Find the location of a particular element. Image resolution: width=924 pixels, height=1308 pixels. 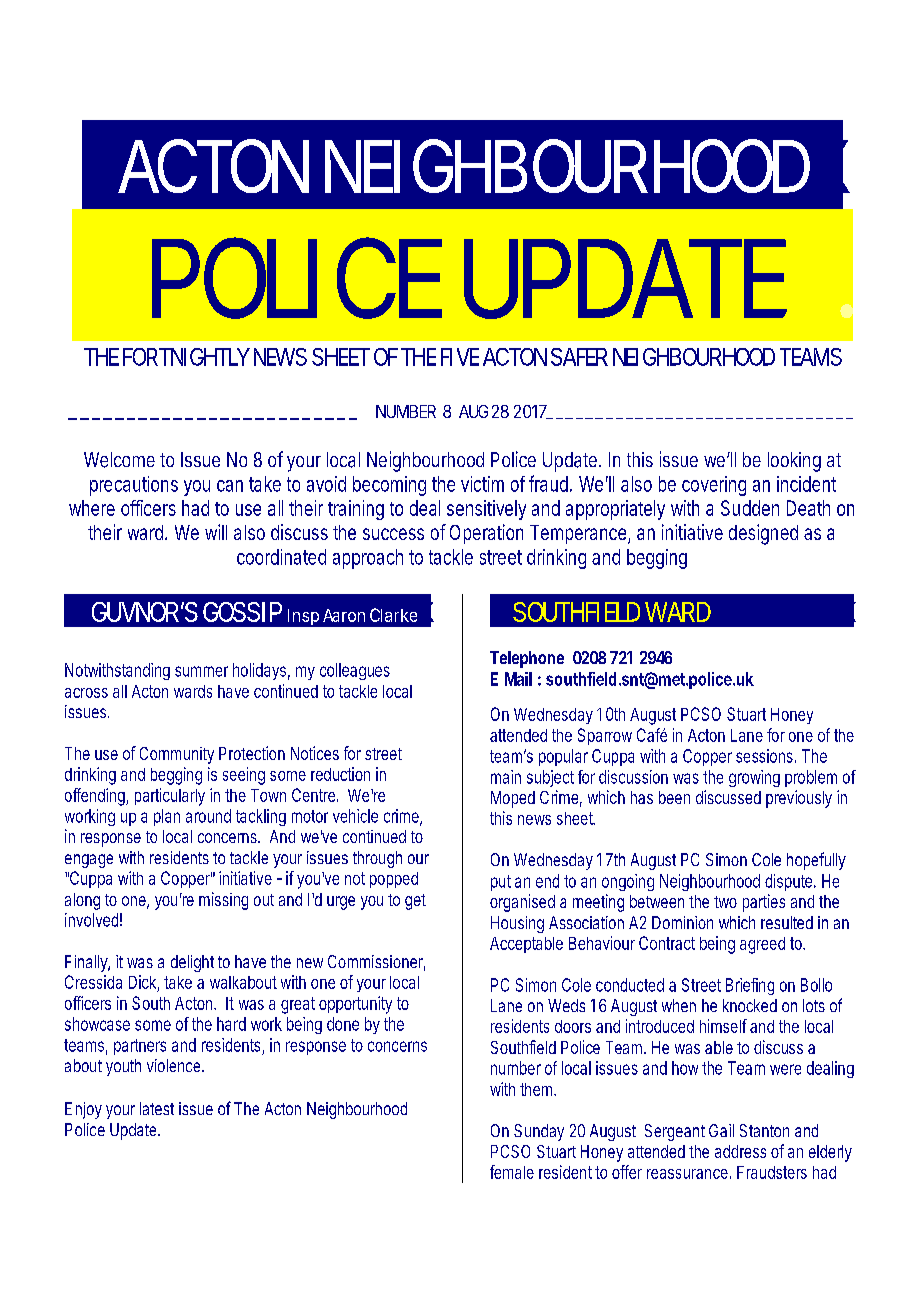

designed is located at coordinates (763, 534).
